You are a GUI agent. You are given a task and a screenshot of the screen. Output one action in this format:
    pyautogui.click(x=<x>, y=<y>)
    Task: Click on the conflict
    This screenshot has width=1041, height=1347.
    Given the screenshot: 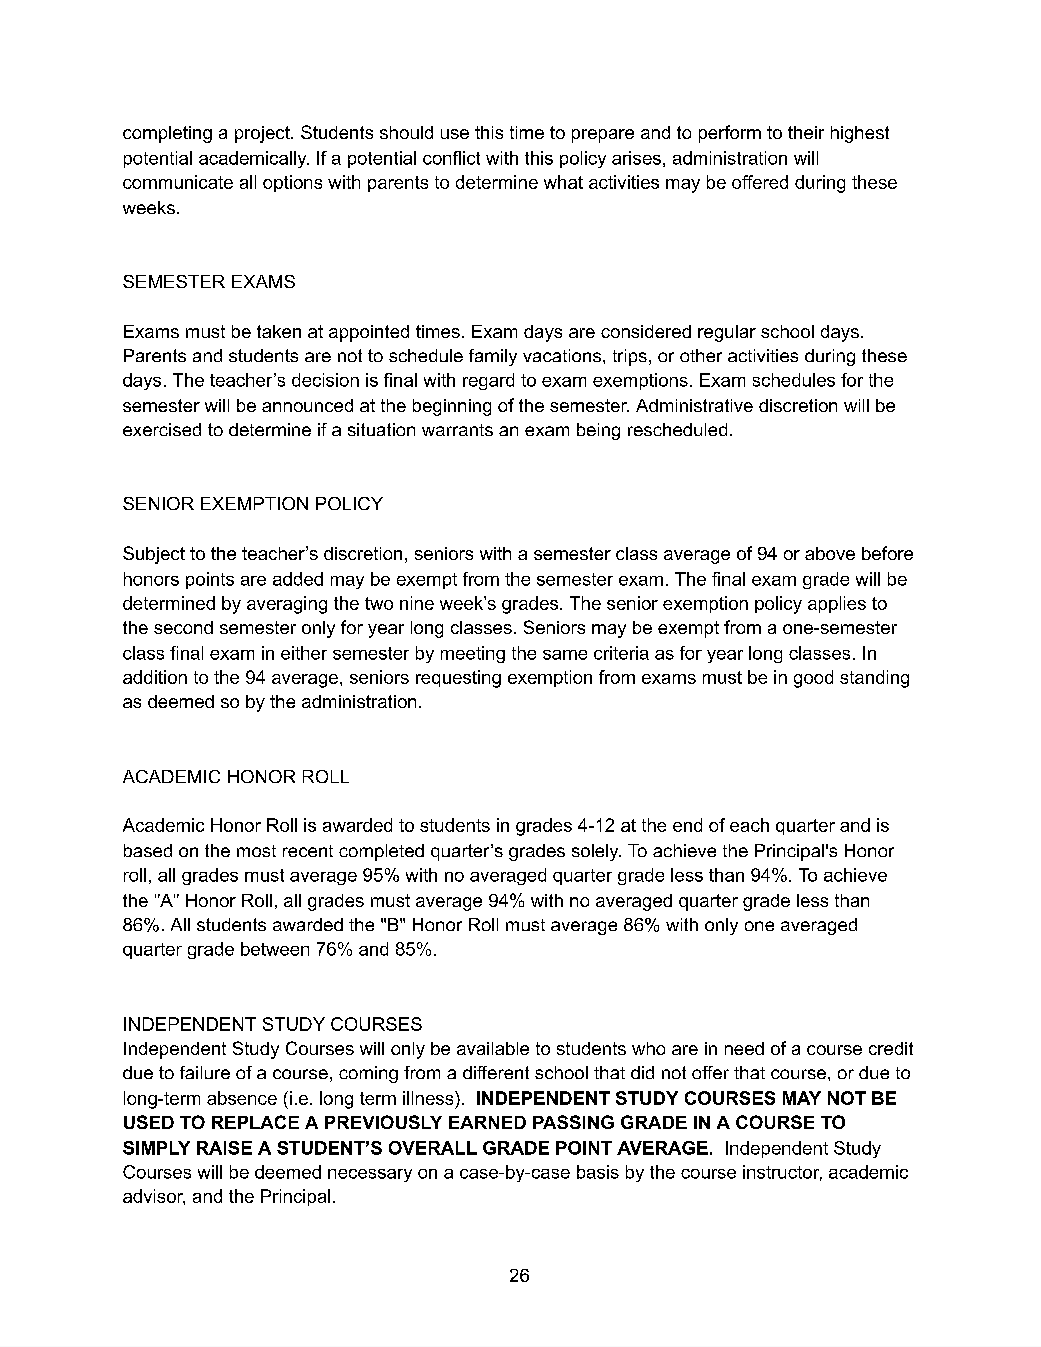 What is the action you would take?
    pyautogui.click(x=451, y=158)
